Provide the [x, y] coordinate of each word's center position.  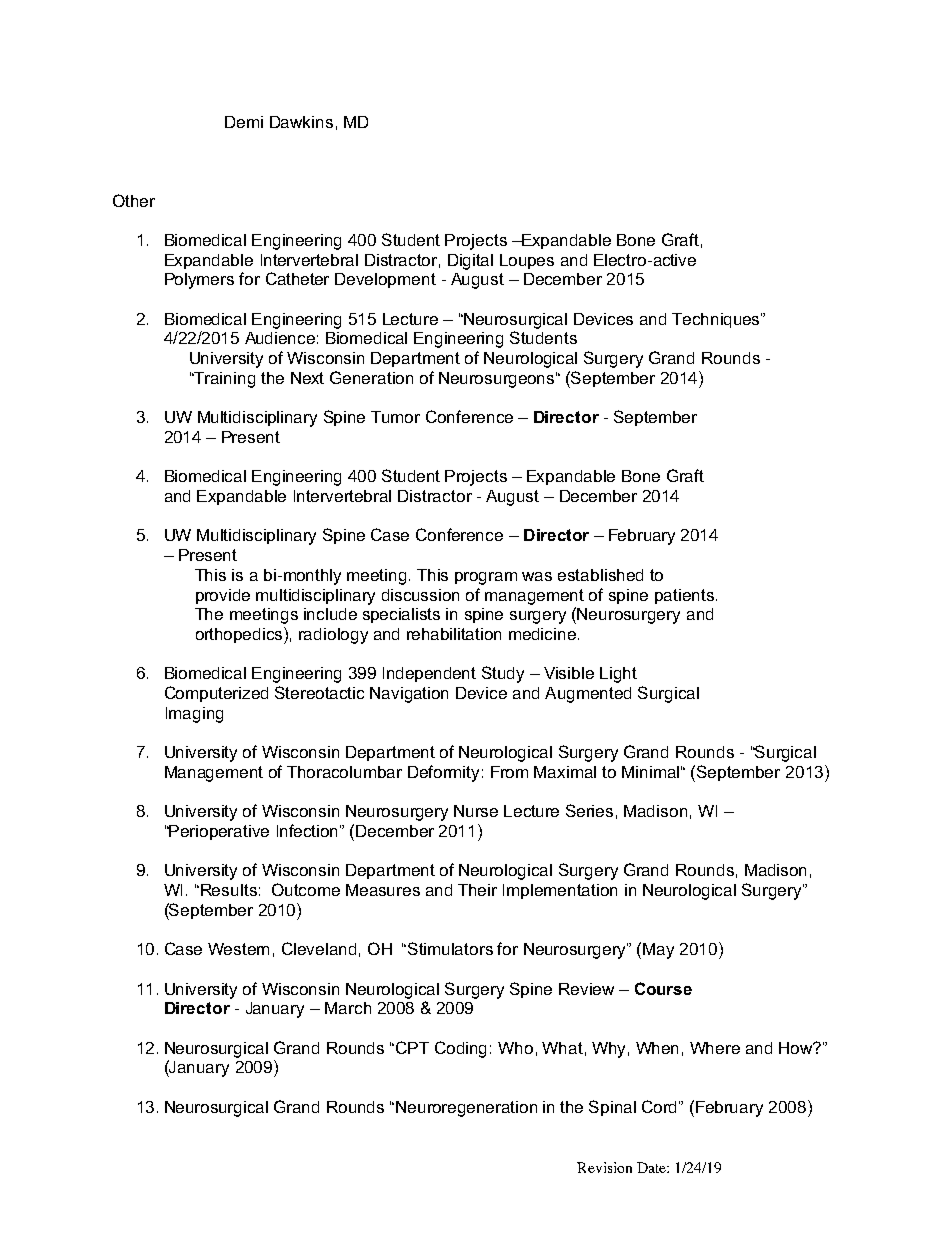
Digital [470, 262]
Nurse [476, 811]
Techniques [717, 320]
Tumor [395, 417]
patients [684, 596]
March [348, 1008]
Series [589, 810]
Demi [244, 122]
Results [229, 890]
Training [223, 380]
